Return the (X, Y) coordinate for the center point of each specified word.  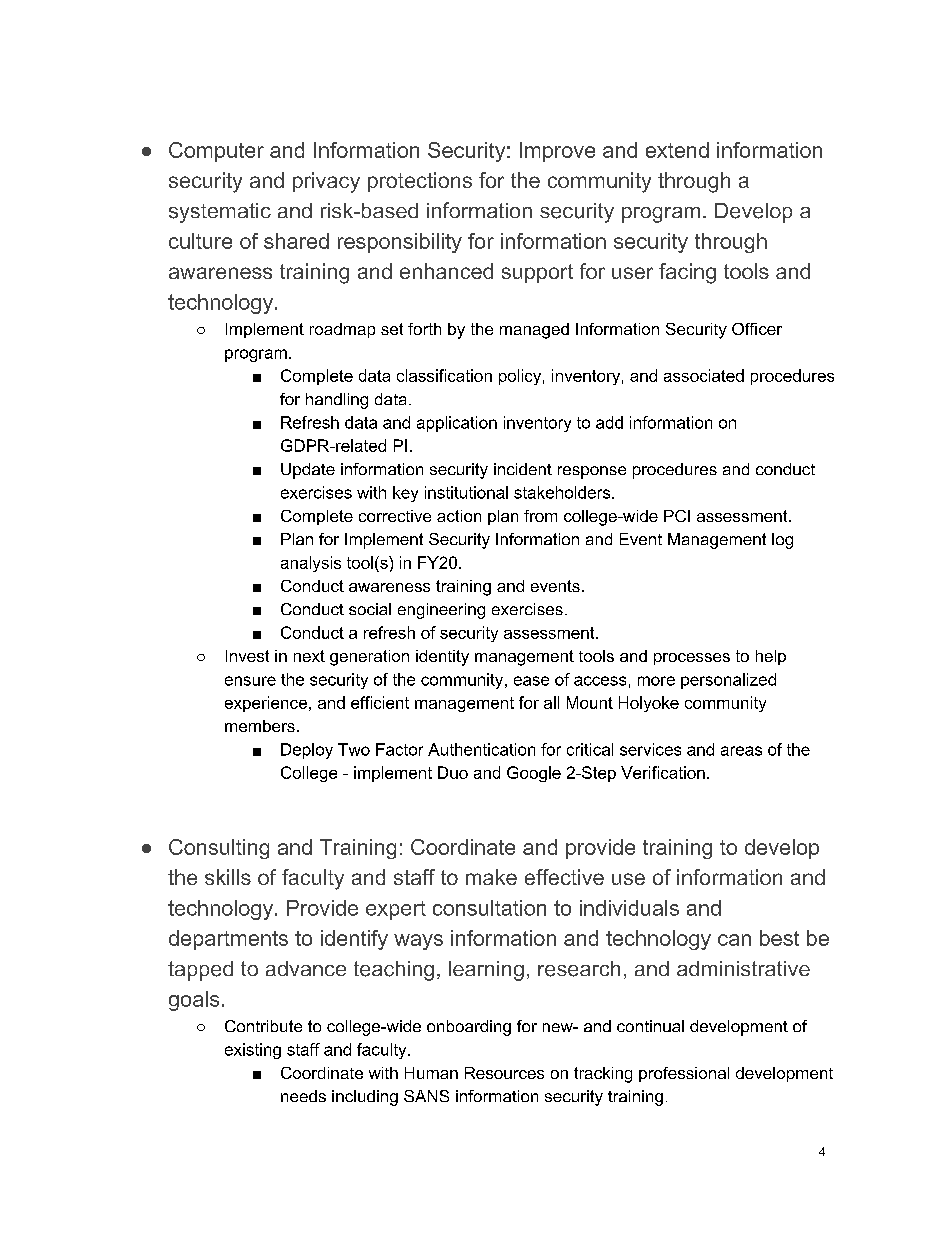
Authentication (481, 749)
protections (420, 182)
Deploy (307, 751)
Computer (216, 152)
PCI (677, 516)
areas (741, 751)
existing (253, 1051)
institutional (466, 492)
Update (308, 471)
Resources (504, 1073)
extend (677, 150)
